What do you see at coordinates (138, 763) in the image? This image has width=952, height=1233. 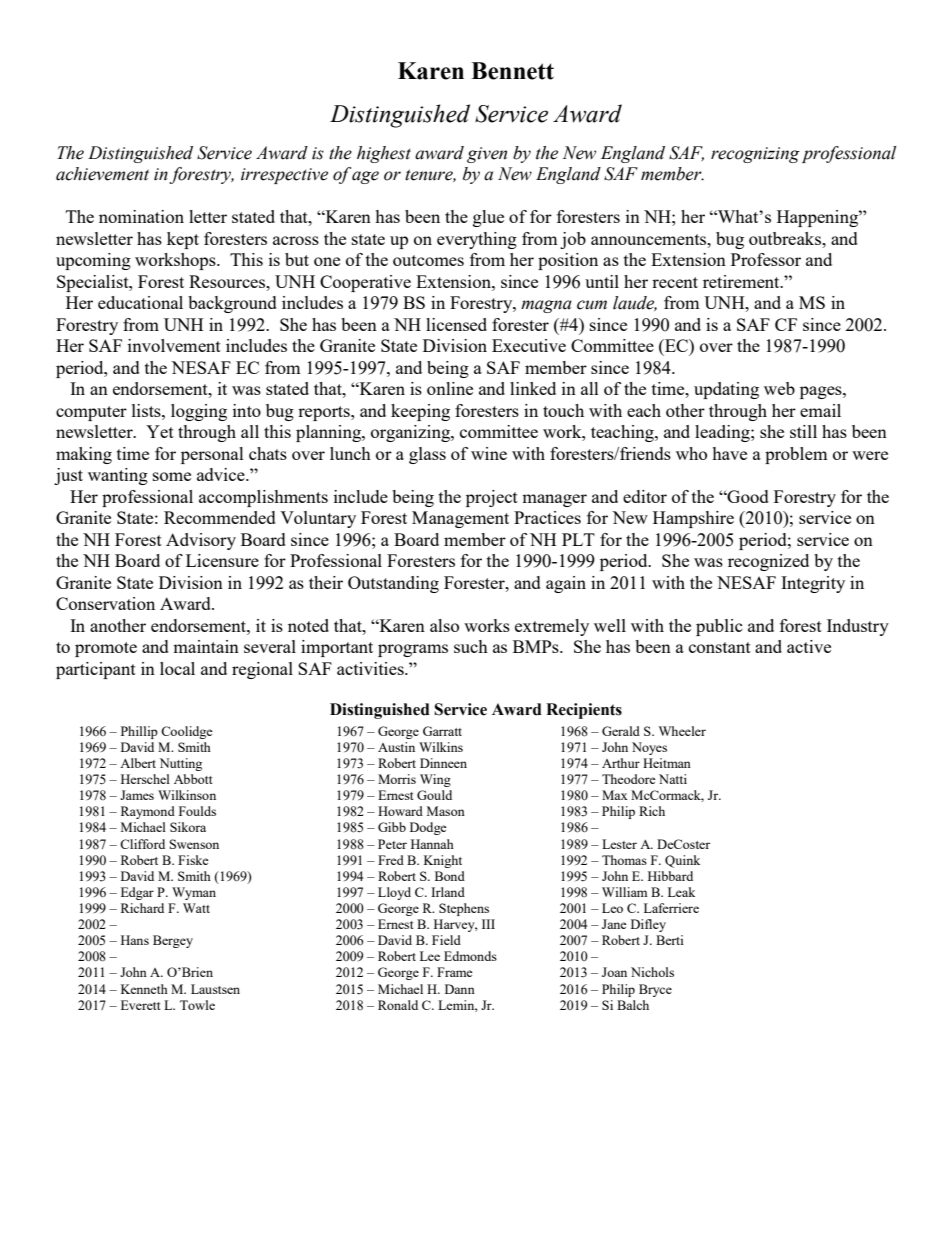 I see `Albert` at bounding box center [138, 763].
